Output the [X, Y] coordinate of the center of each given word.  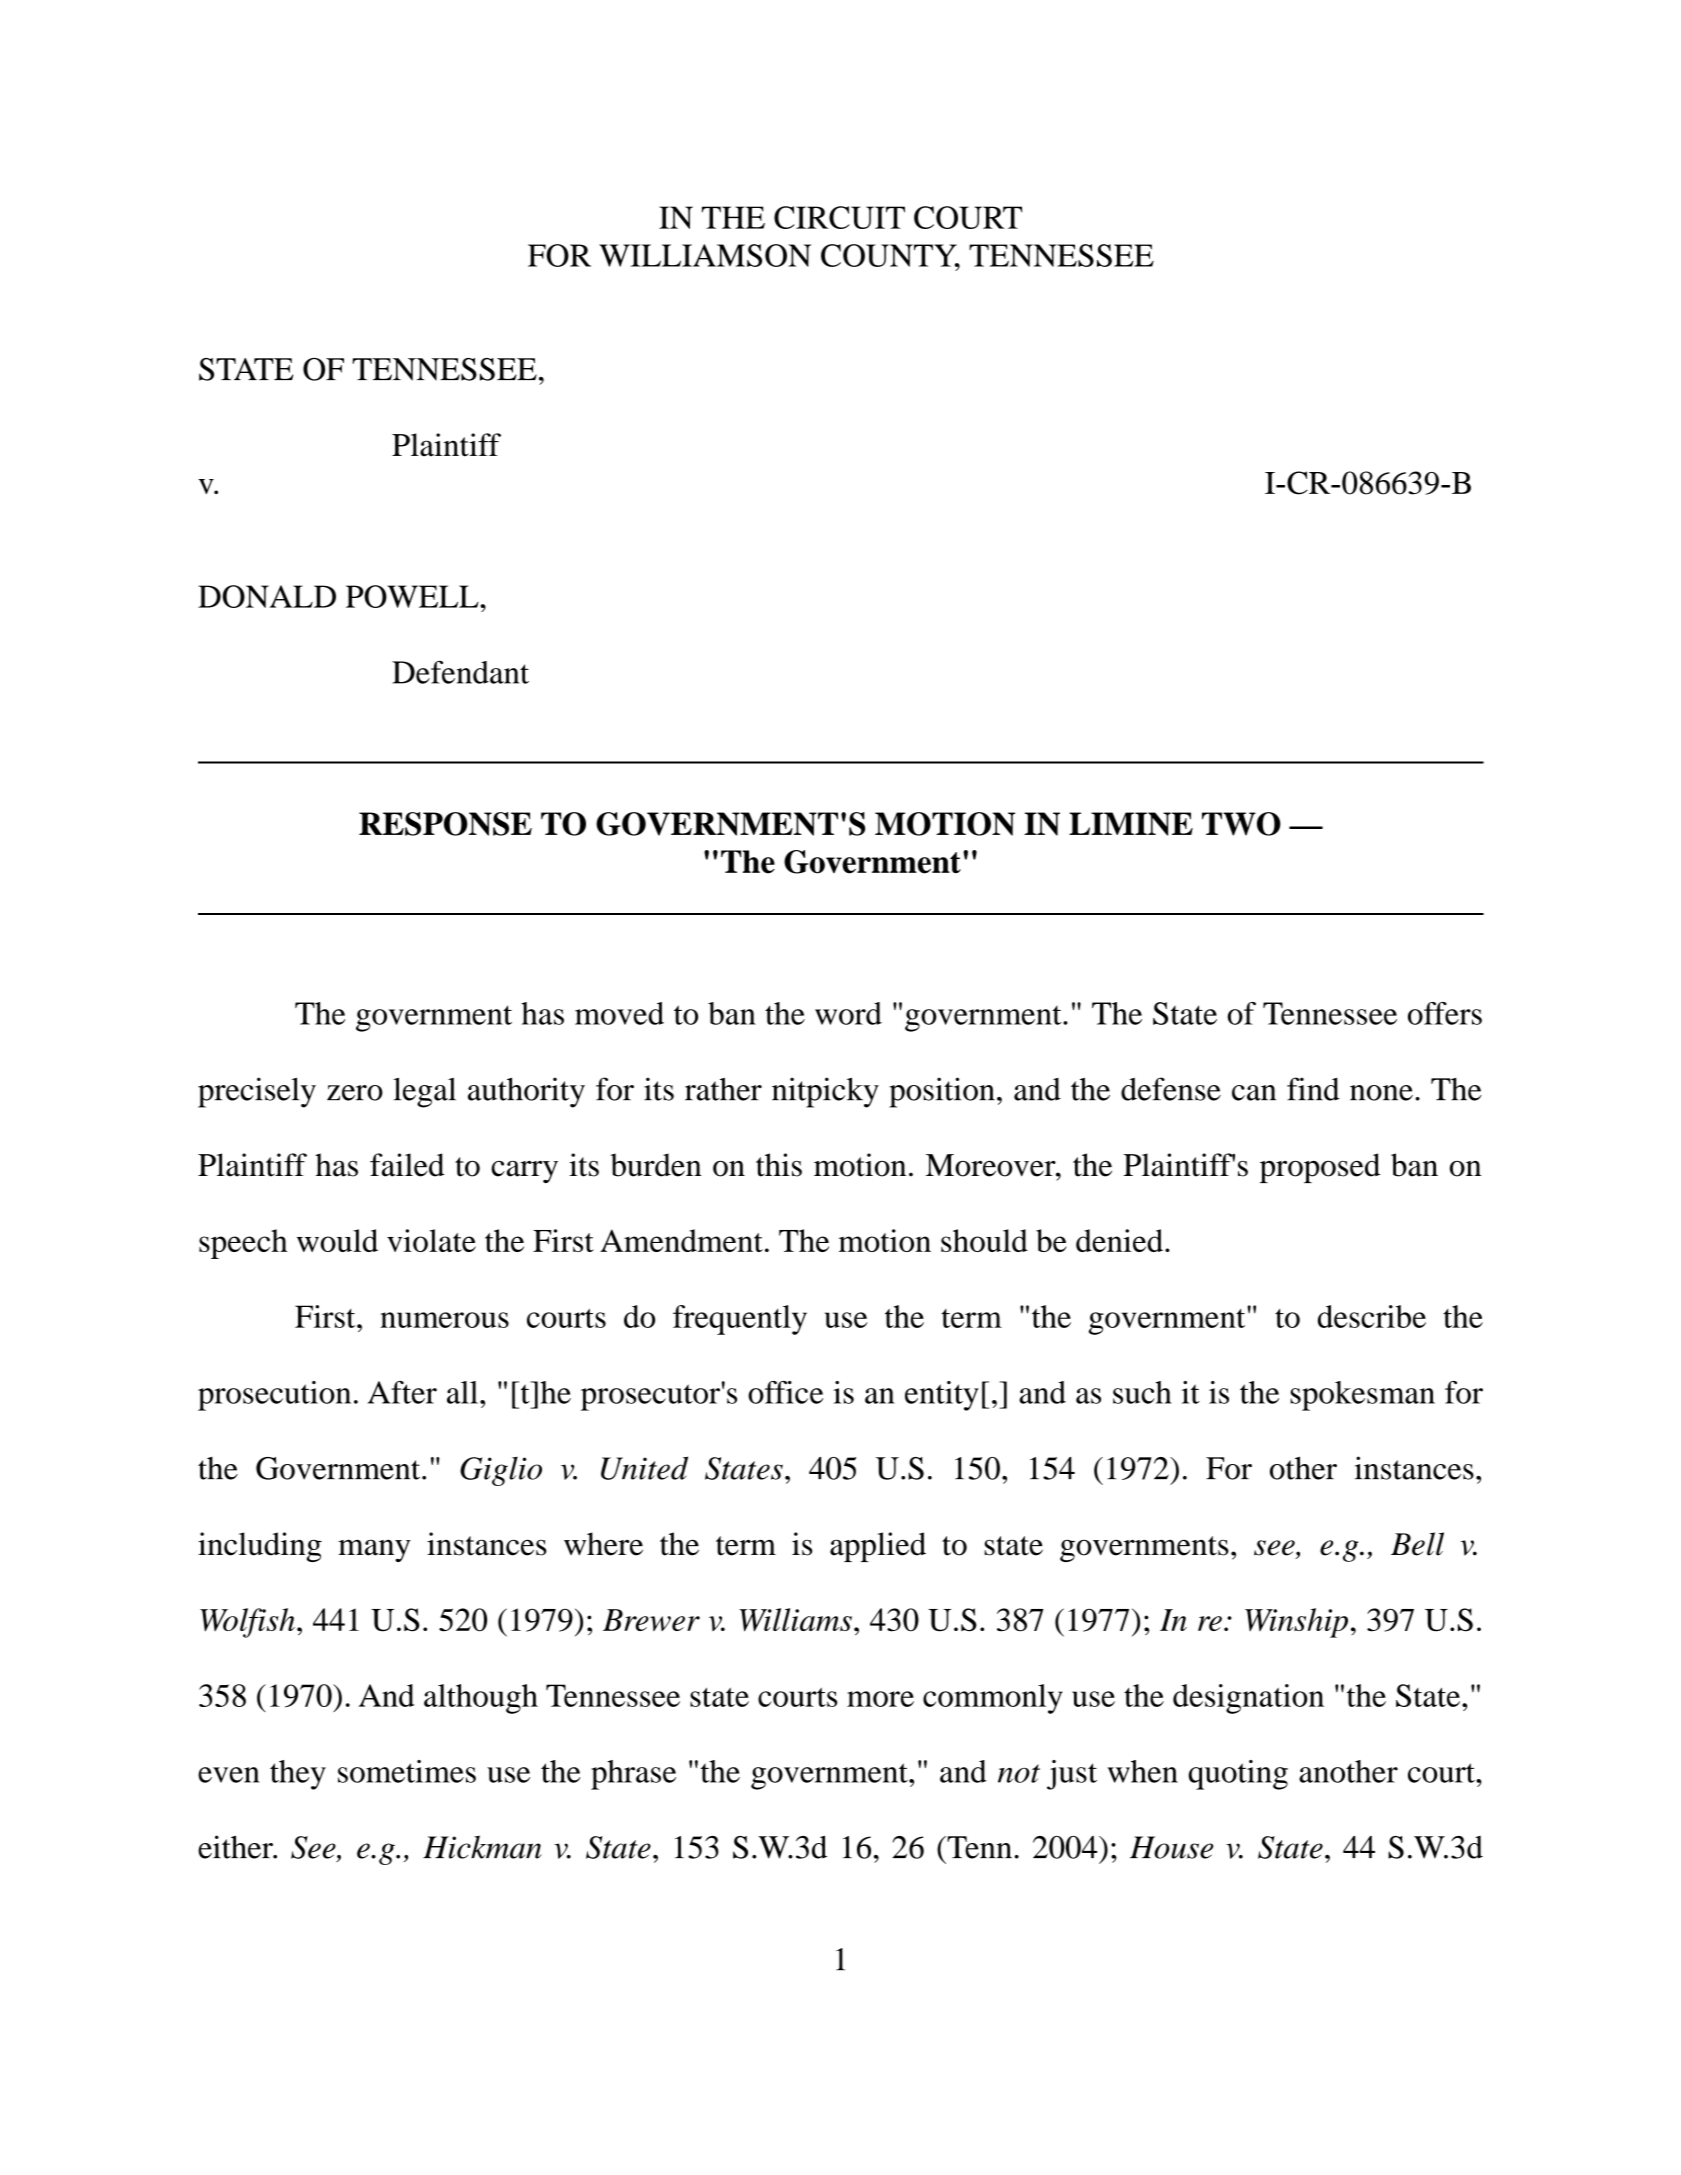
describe [1372, 1316]
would [337, 1240]
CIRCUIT [839, 217]
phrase [633, 1775]
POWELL [413, 596]
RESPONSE [445, 824]
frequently [740, 1320]
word [848, 1013]
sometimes [407, 1771]
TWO [1241, 824]
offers [1445, 1013]
